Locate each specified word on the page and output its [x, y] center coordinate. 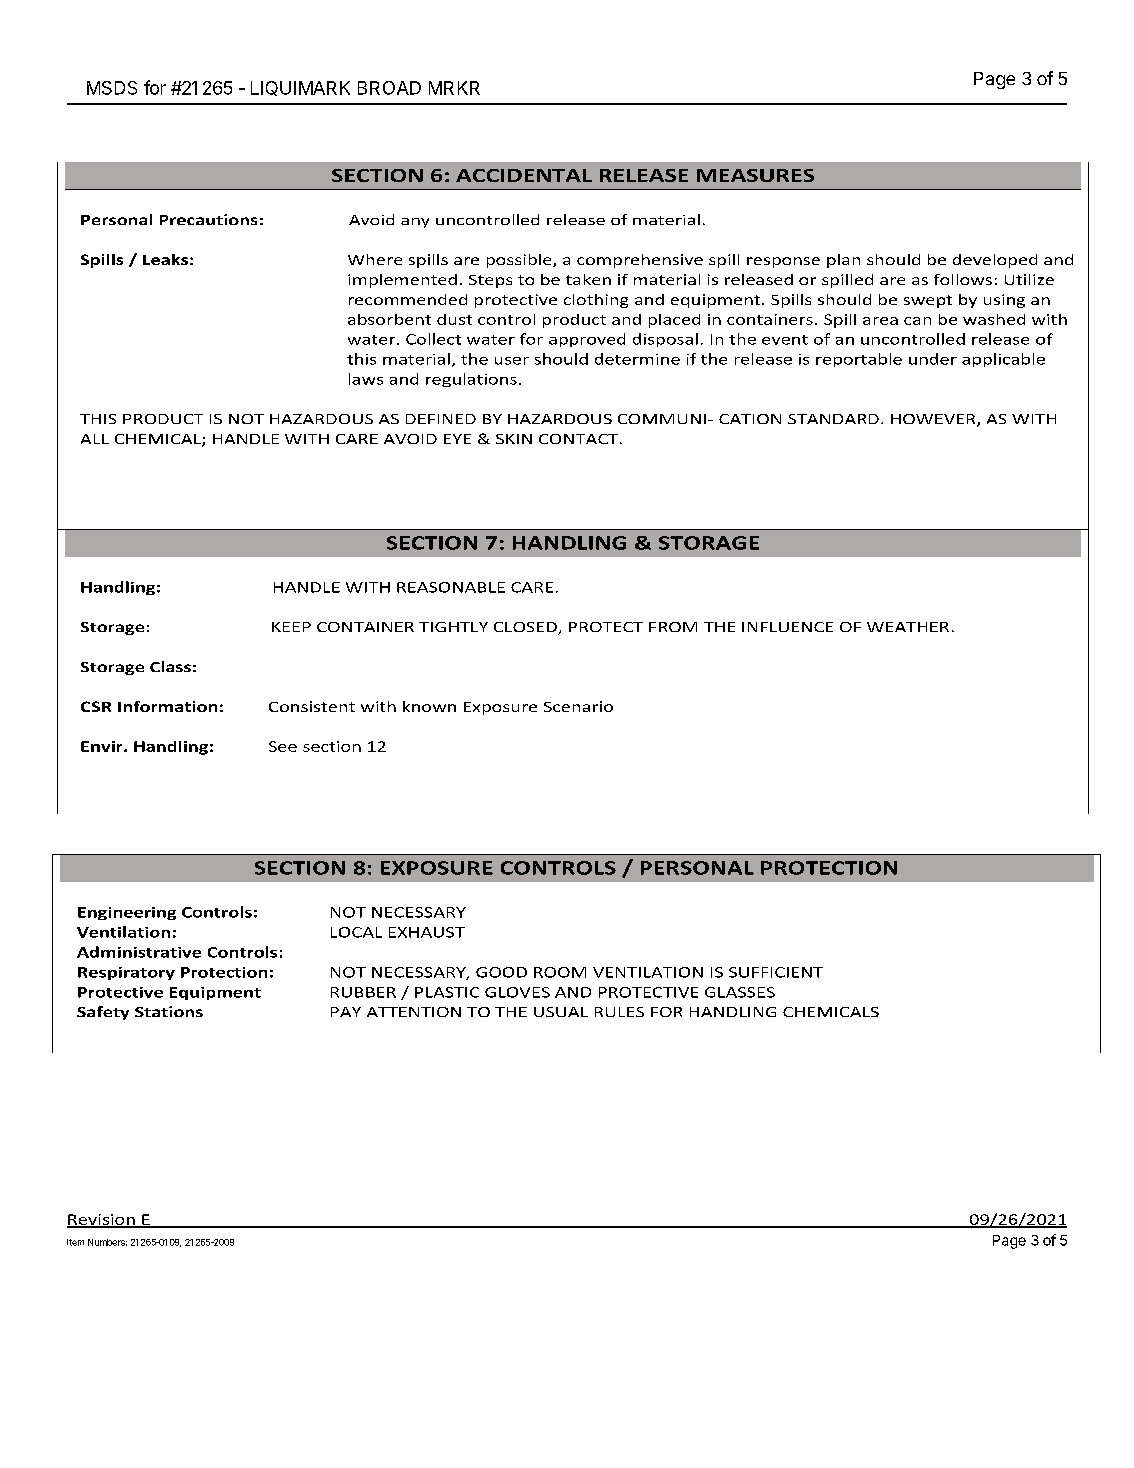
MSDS [112, 88]
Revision [102, 1220]
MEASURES [755, 175]
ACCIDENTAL [524, 175]
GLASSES [740, 992]
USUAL [561, 1012]
